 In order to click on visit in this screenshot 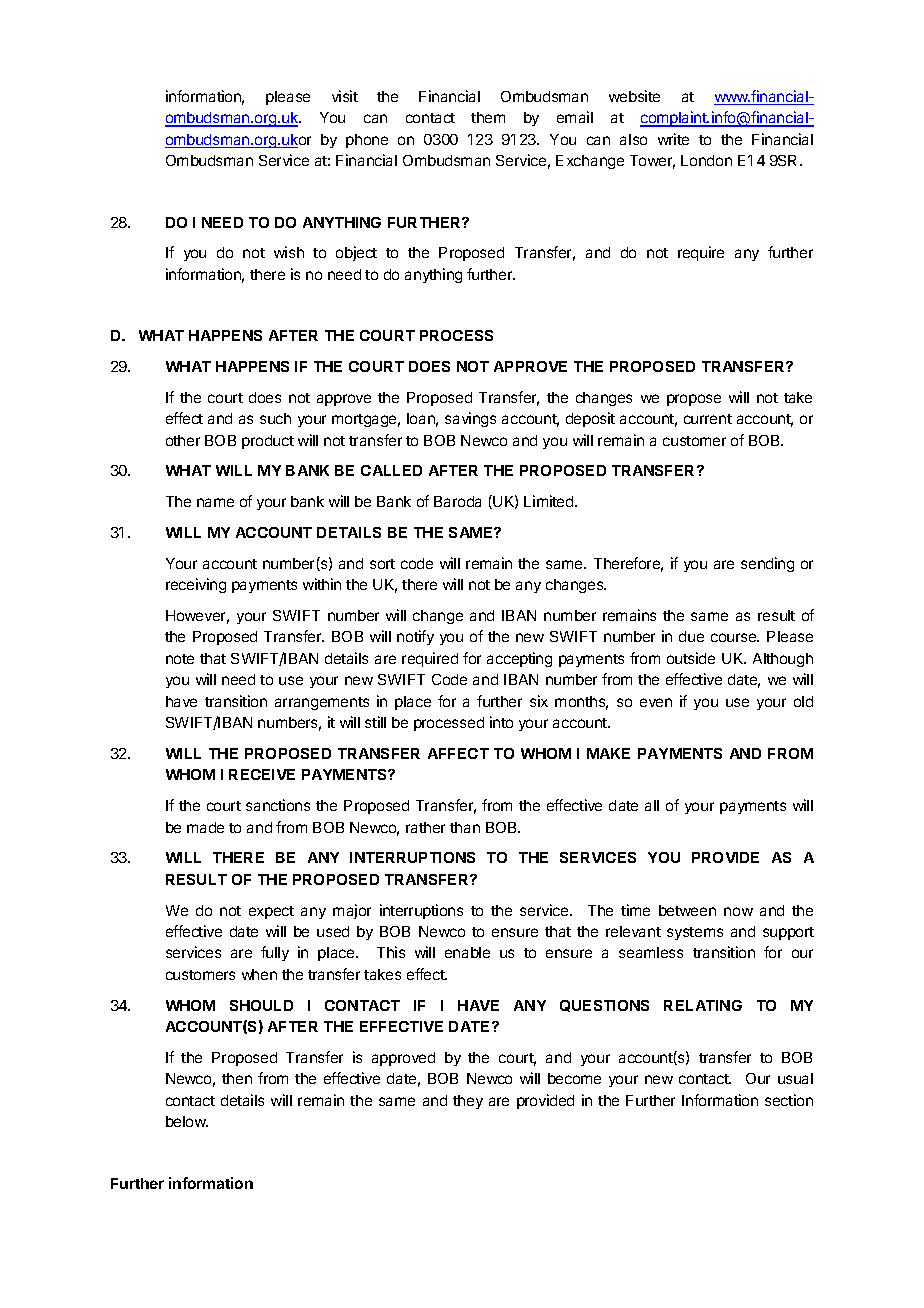, I will do `click(345, 96)`.
